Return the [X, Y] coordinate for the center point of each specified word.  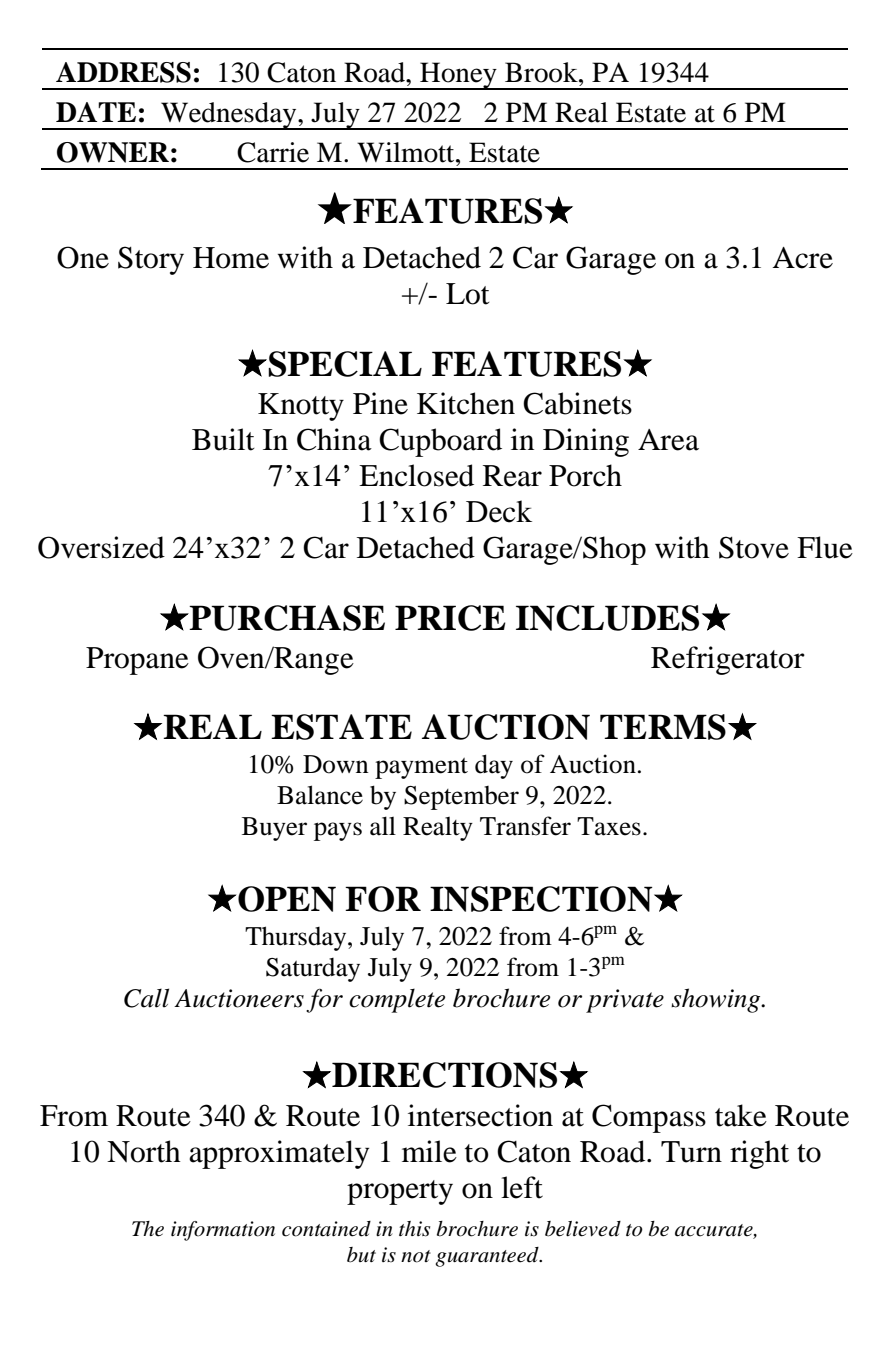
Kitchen [466, 403]
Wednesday [229, 116]
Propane [137, 661]
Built [223, 439]
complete [397, 1000]
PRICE [450, 618]
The [148, 1229]
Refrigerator [728, 660]
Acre [802, 258]
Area [668, 440]
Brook [542, 72]
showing [717, 1000]
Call [146, 998]
